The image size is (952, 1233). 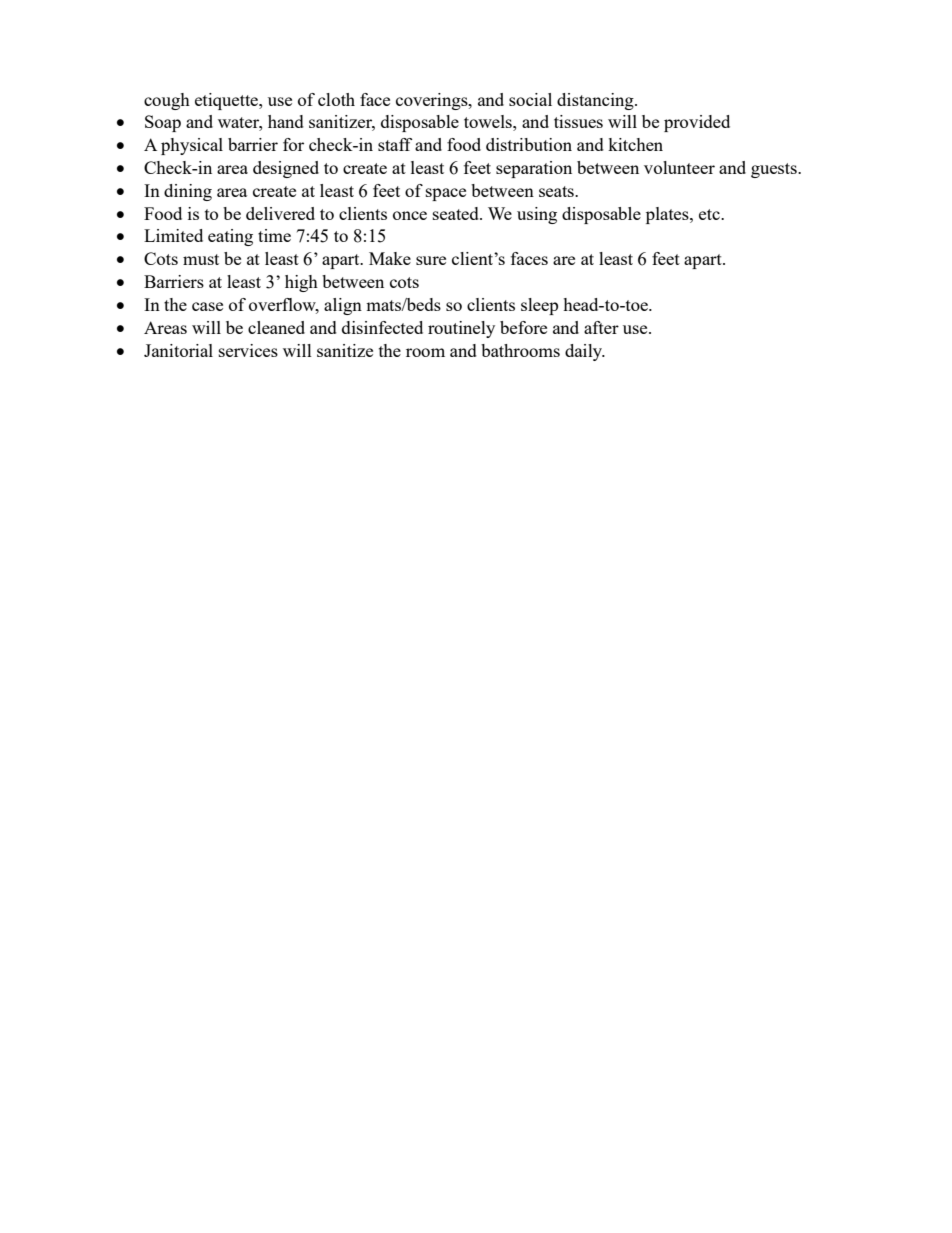 I want to click on coverings, so click(x=433, y=101).
